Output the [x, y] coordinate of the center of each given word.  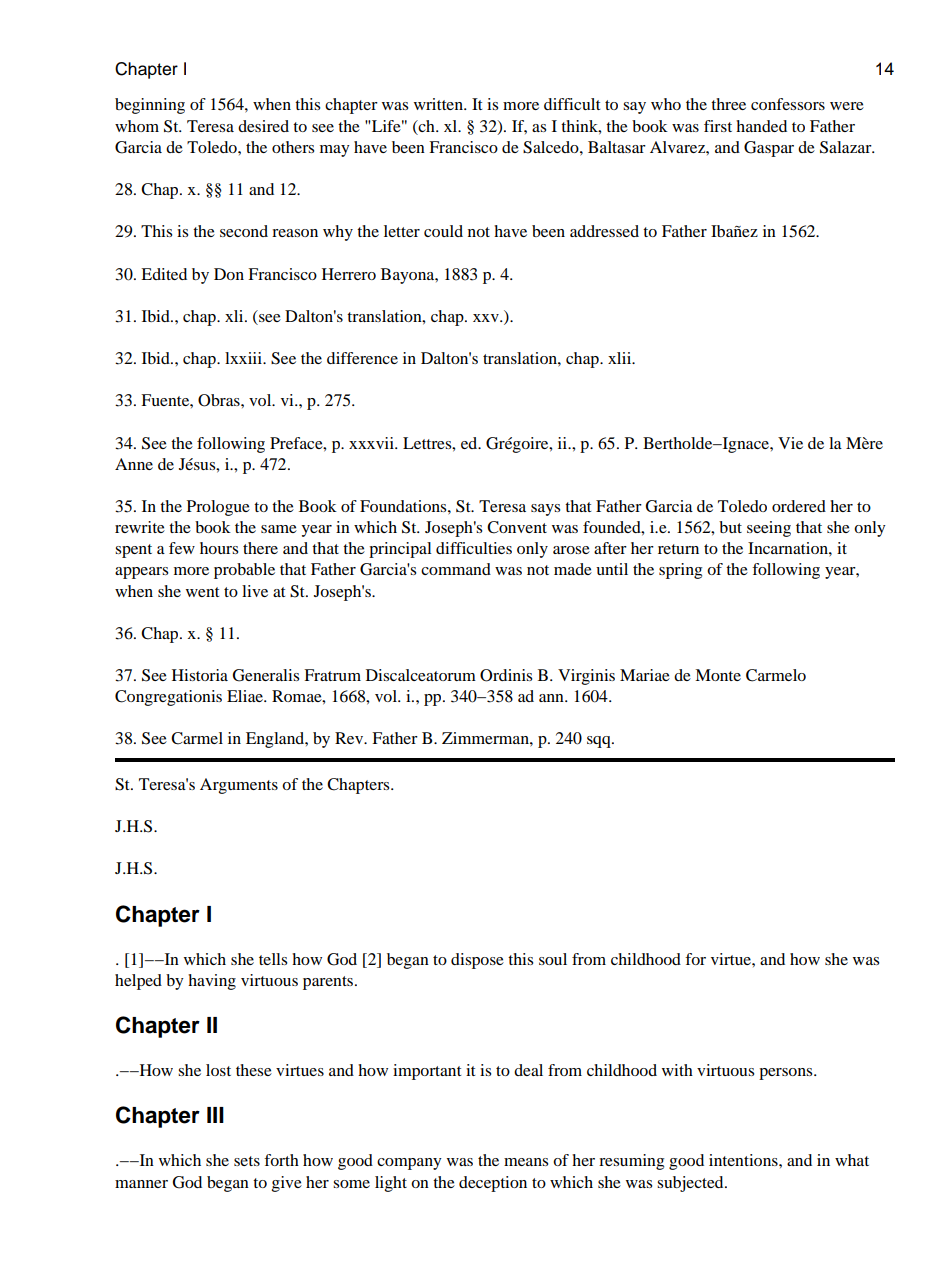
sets [247, 1161]
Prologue [218, 508]
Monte [718, 675]
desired [263, 126]
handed [761, 126]
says [545, 510]
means [526, 1162]
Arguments [239, 786]
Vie [790, 443]
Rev [350, 738]
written [439, 104]
